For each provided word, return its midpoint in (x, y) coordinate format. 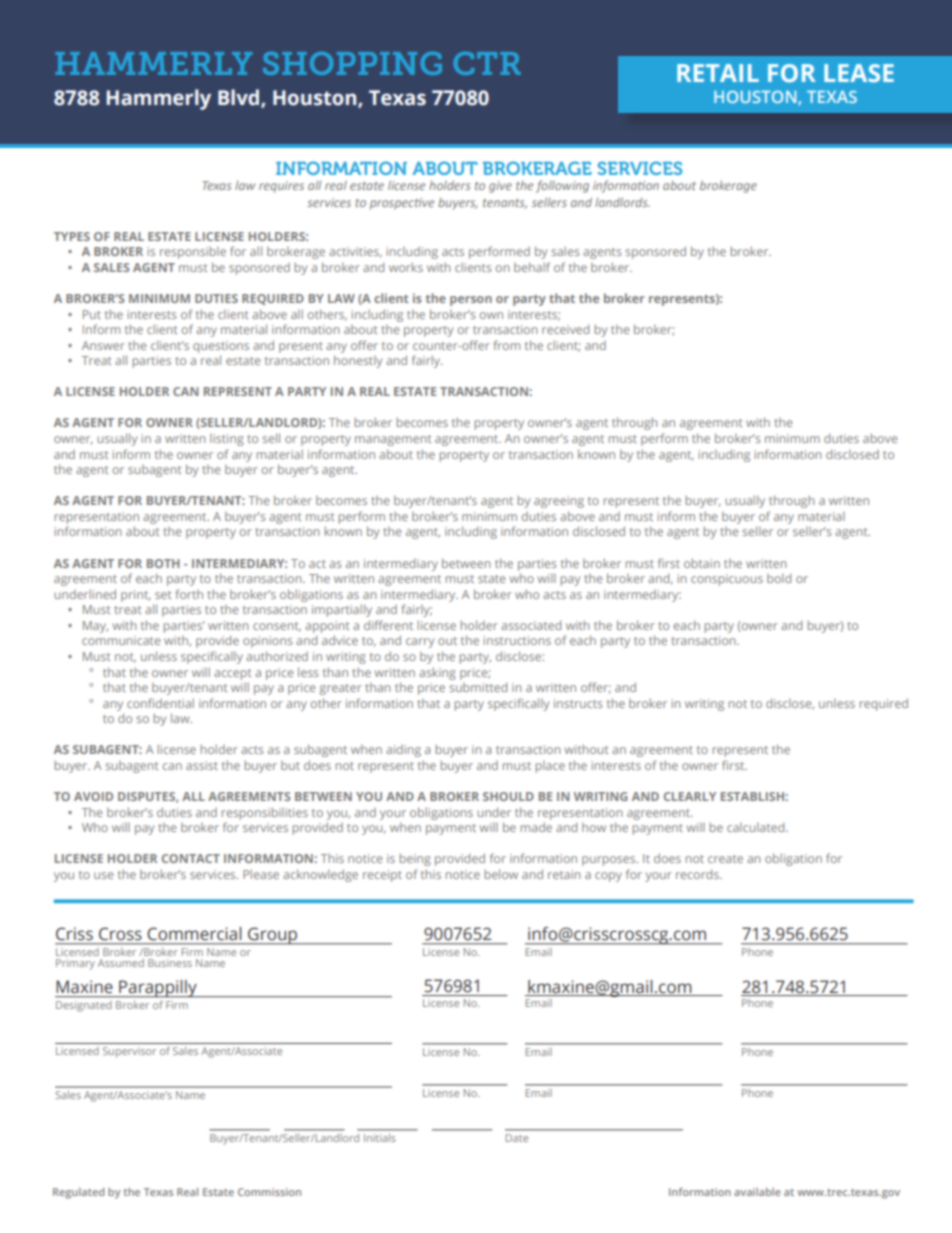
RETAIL (718, 73)
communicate (121, 640)
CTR (487, 63)
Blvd (240, 98)
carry (420, 643)
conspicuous (727, 580)
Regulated (78, 1193)
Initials (379, 1138)
